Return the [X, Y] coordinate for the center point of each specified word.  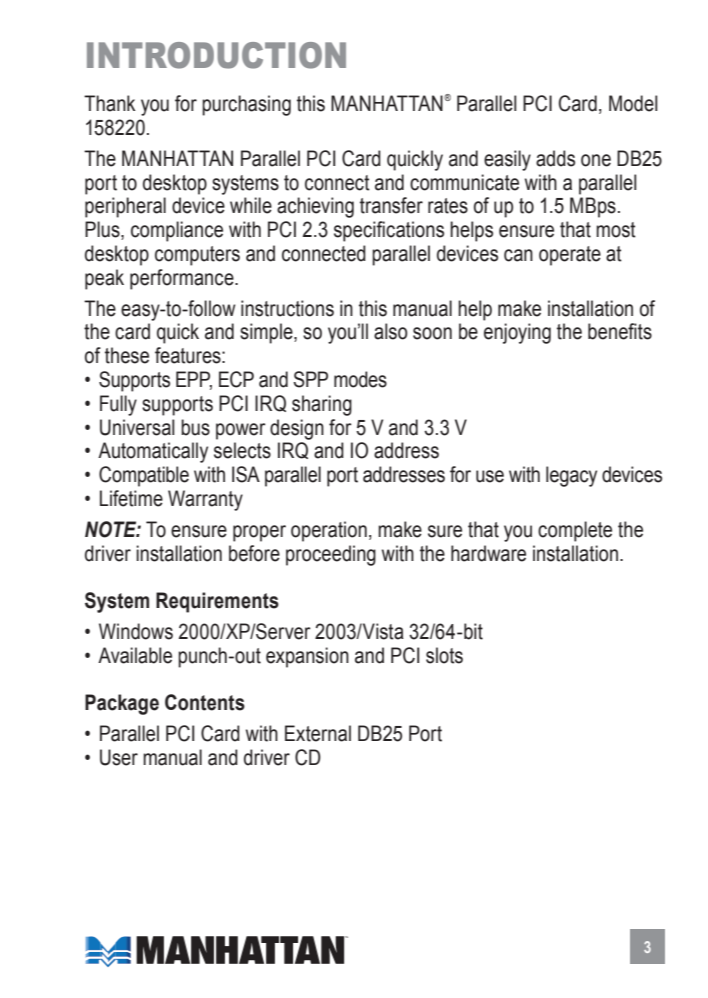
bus [195, 427]
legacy [571, 476]
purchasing [246, 105]
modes [360, 379]
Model [633, 103]
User [119, 757]
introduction [216, 55]
